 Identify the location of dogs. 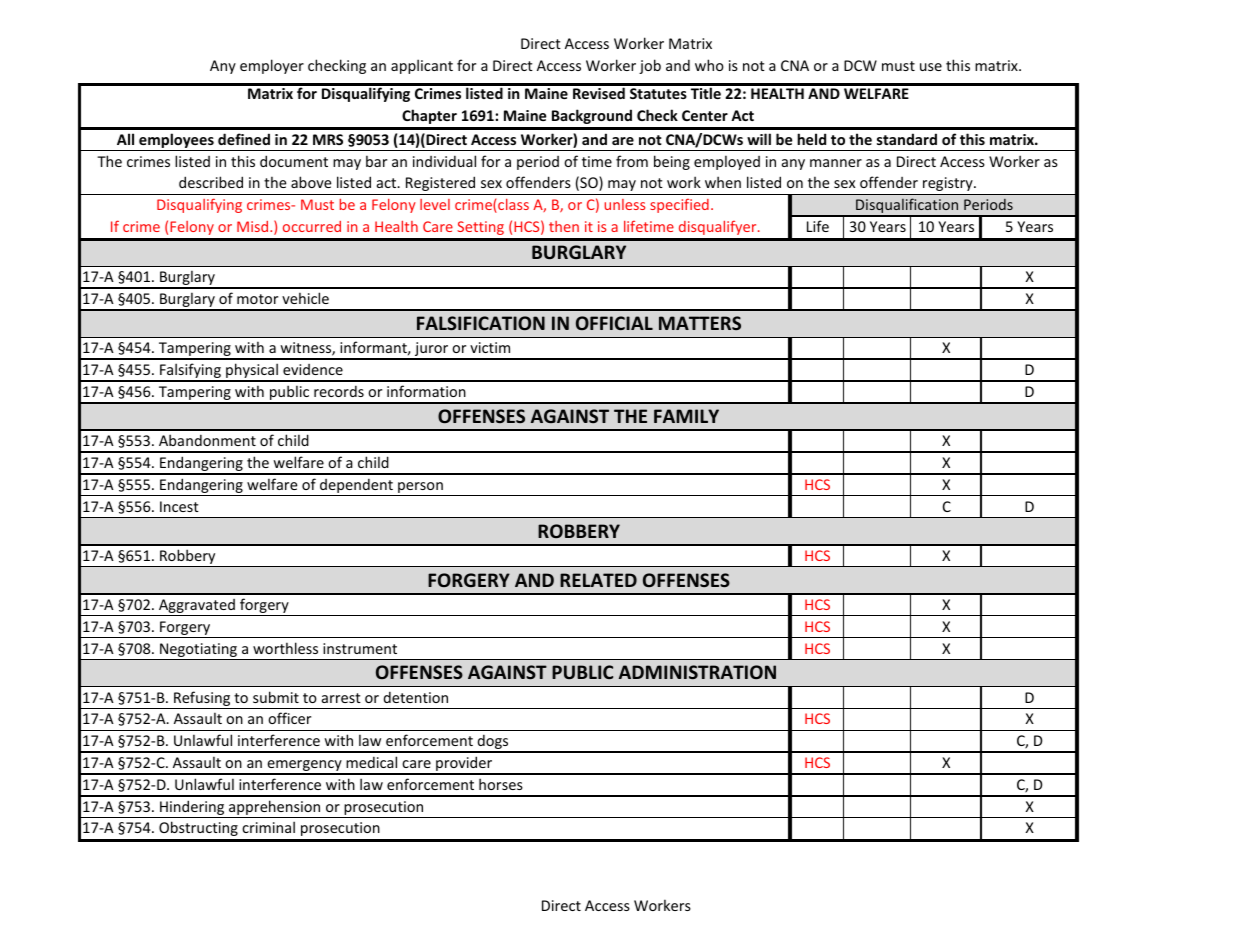
(493, 743).
